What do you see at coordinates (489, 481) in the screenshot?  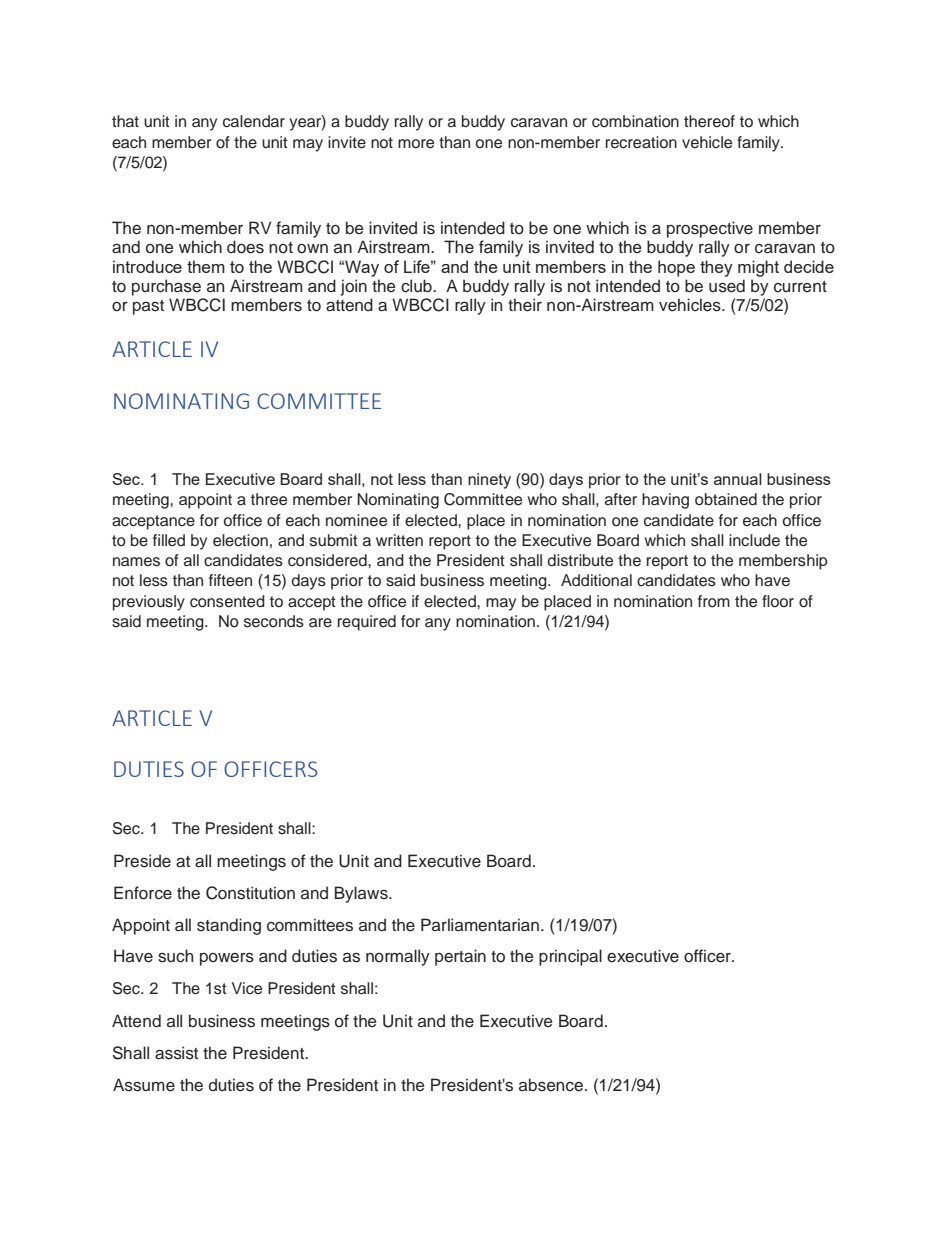 I see `ninety` at bounding box center [489, 481].
